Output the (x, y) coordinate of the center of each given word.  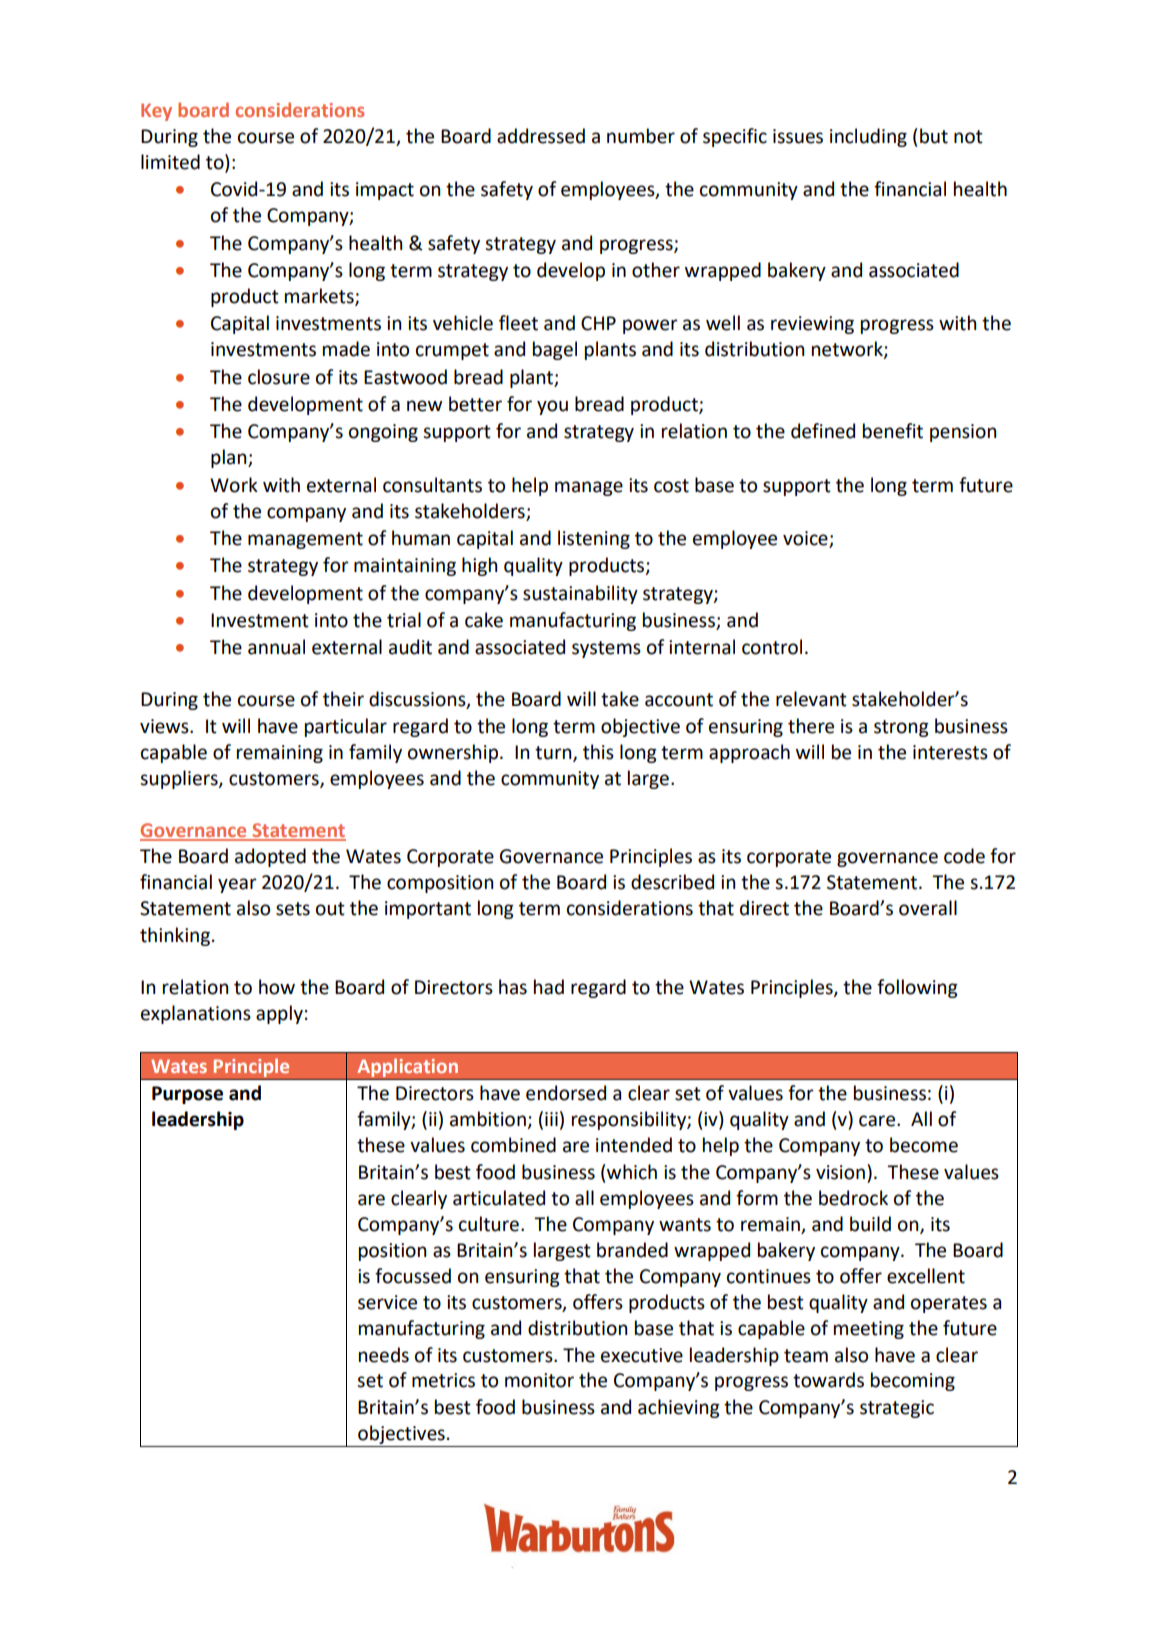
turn (554, 753)
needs (384, 1355)
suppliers (180, 779)
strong (901, 728)
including (868, 137)
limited (170, 162)
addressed (541, 136)
